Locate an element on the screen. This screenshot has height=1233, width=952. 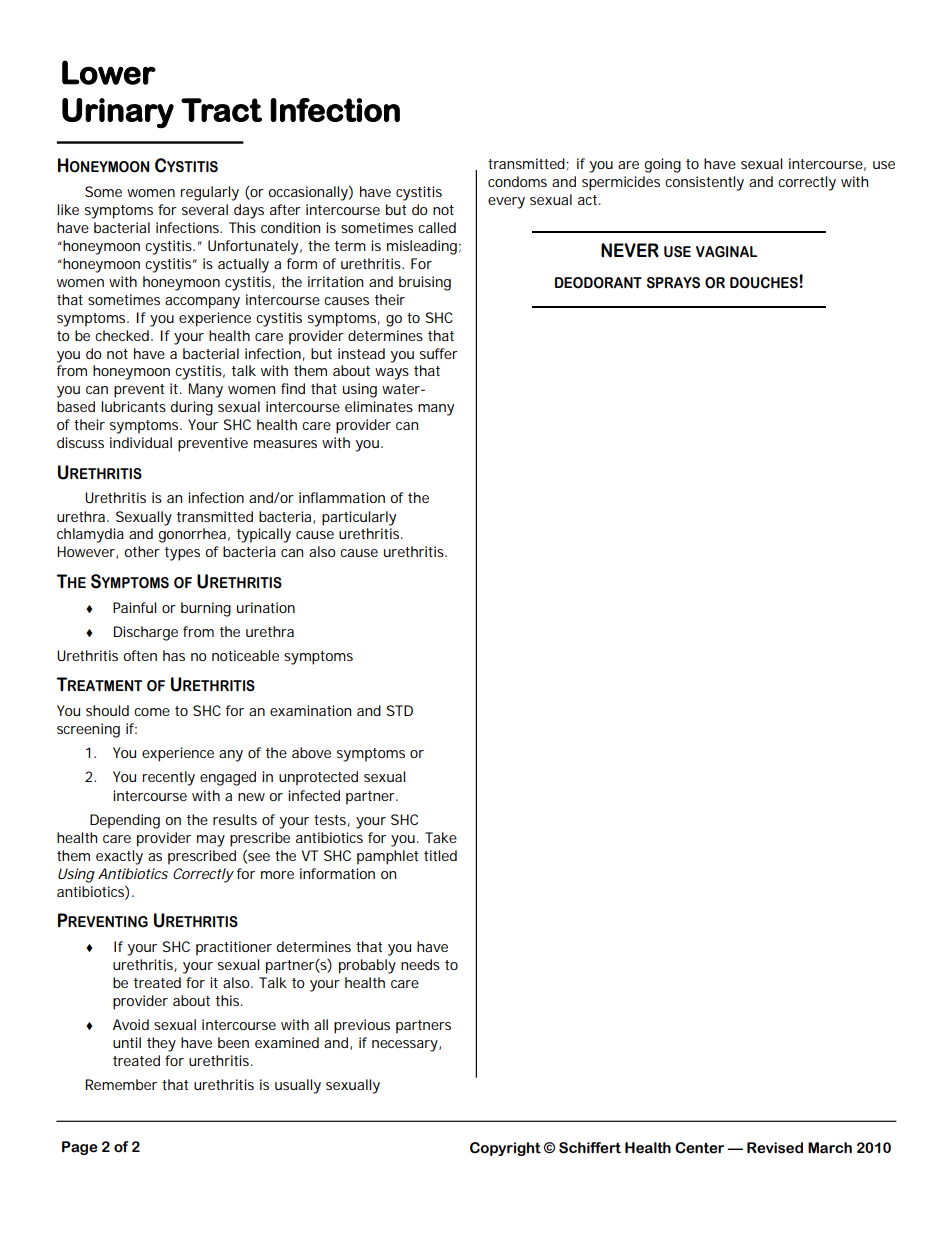
Copyright is located at coordinates (505, 1149).
